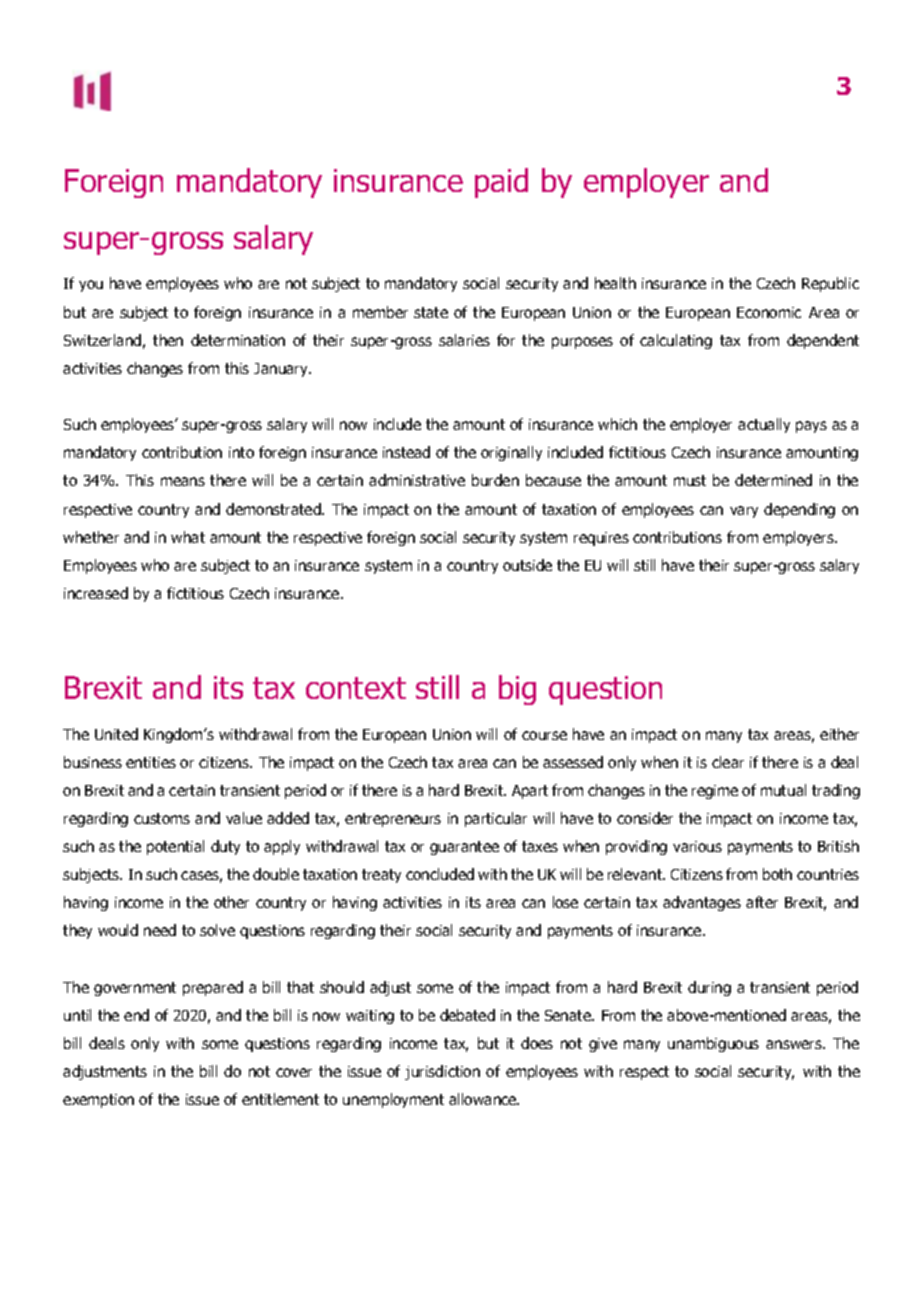 This page has height=1308, width=924. What do you see at coordinates (91, 286) in the page?
I see `you` at bounding box center [91, 286].
